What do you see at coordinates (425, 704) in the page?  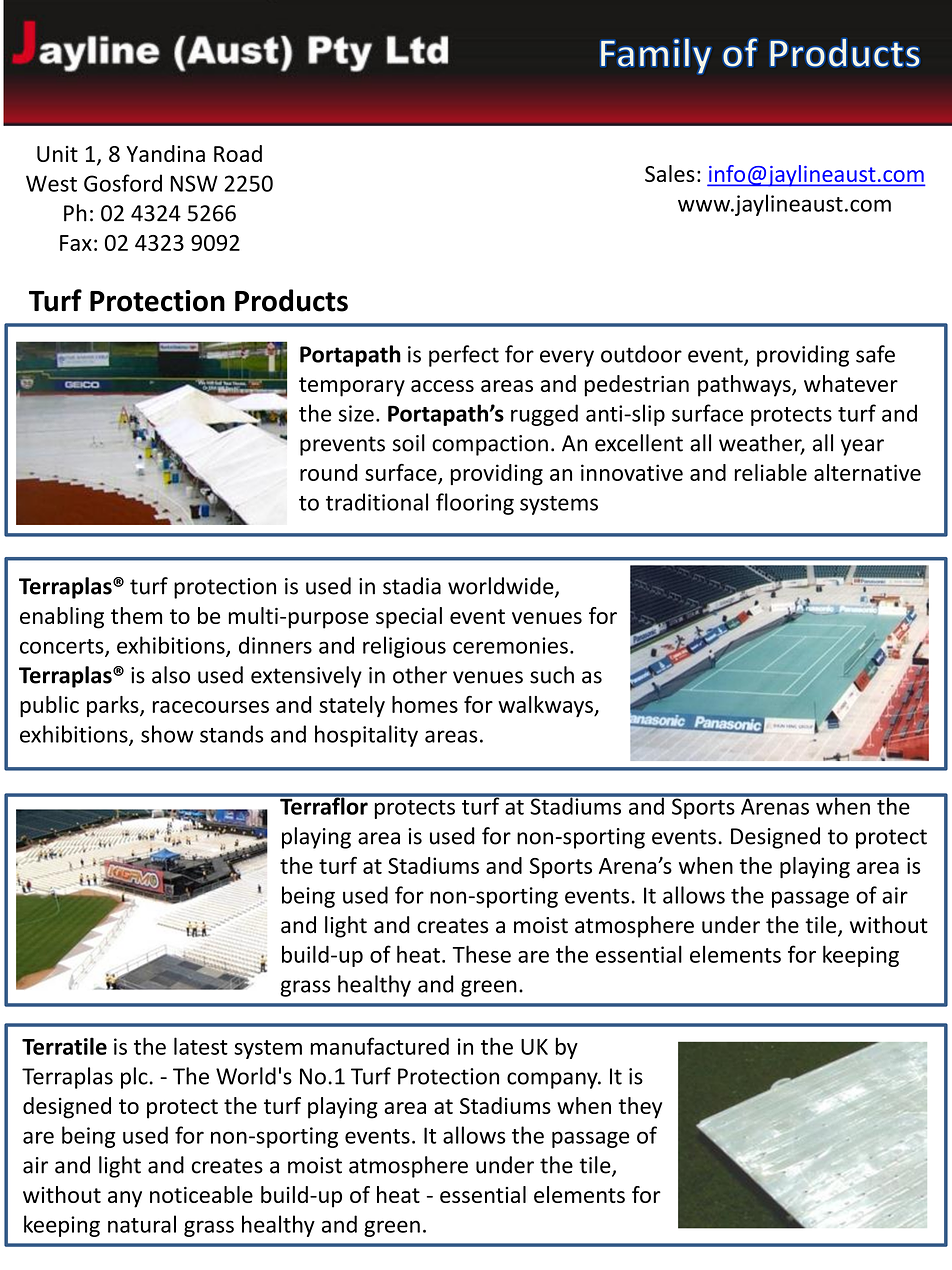 I see `homes` at bounding box center [425, 704].
